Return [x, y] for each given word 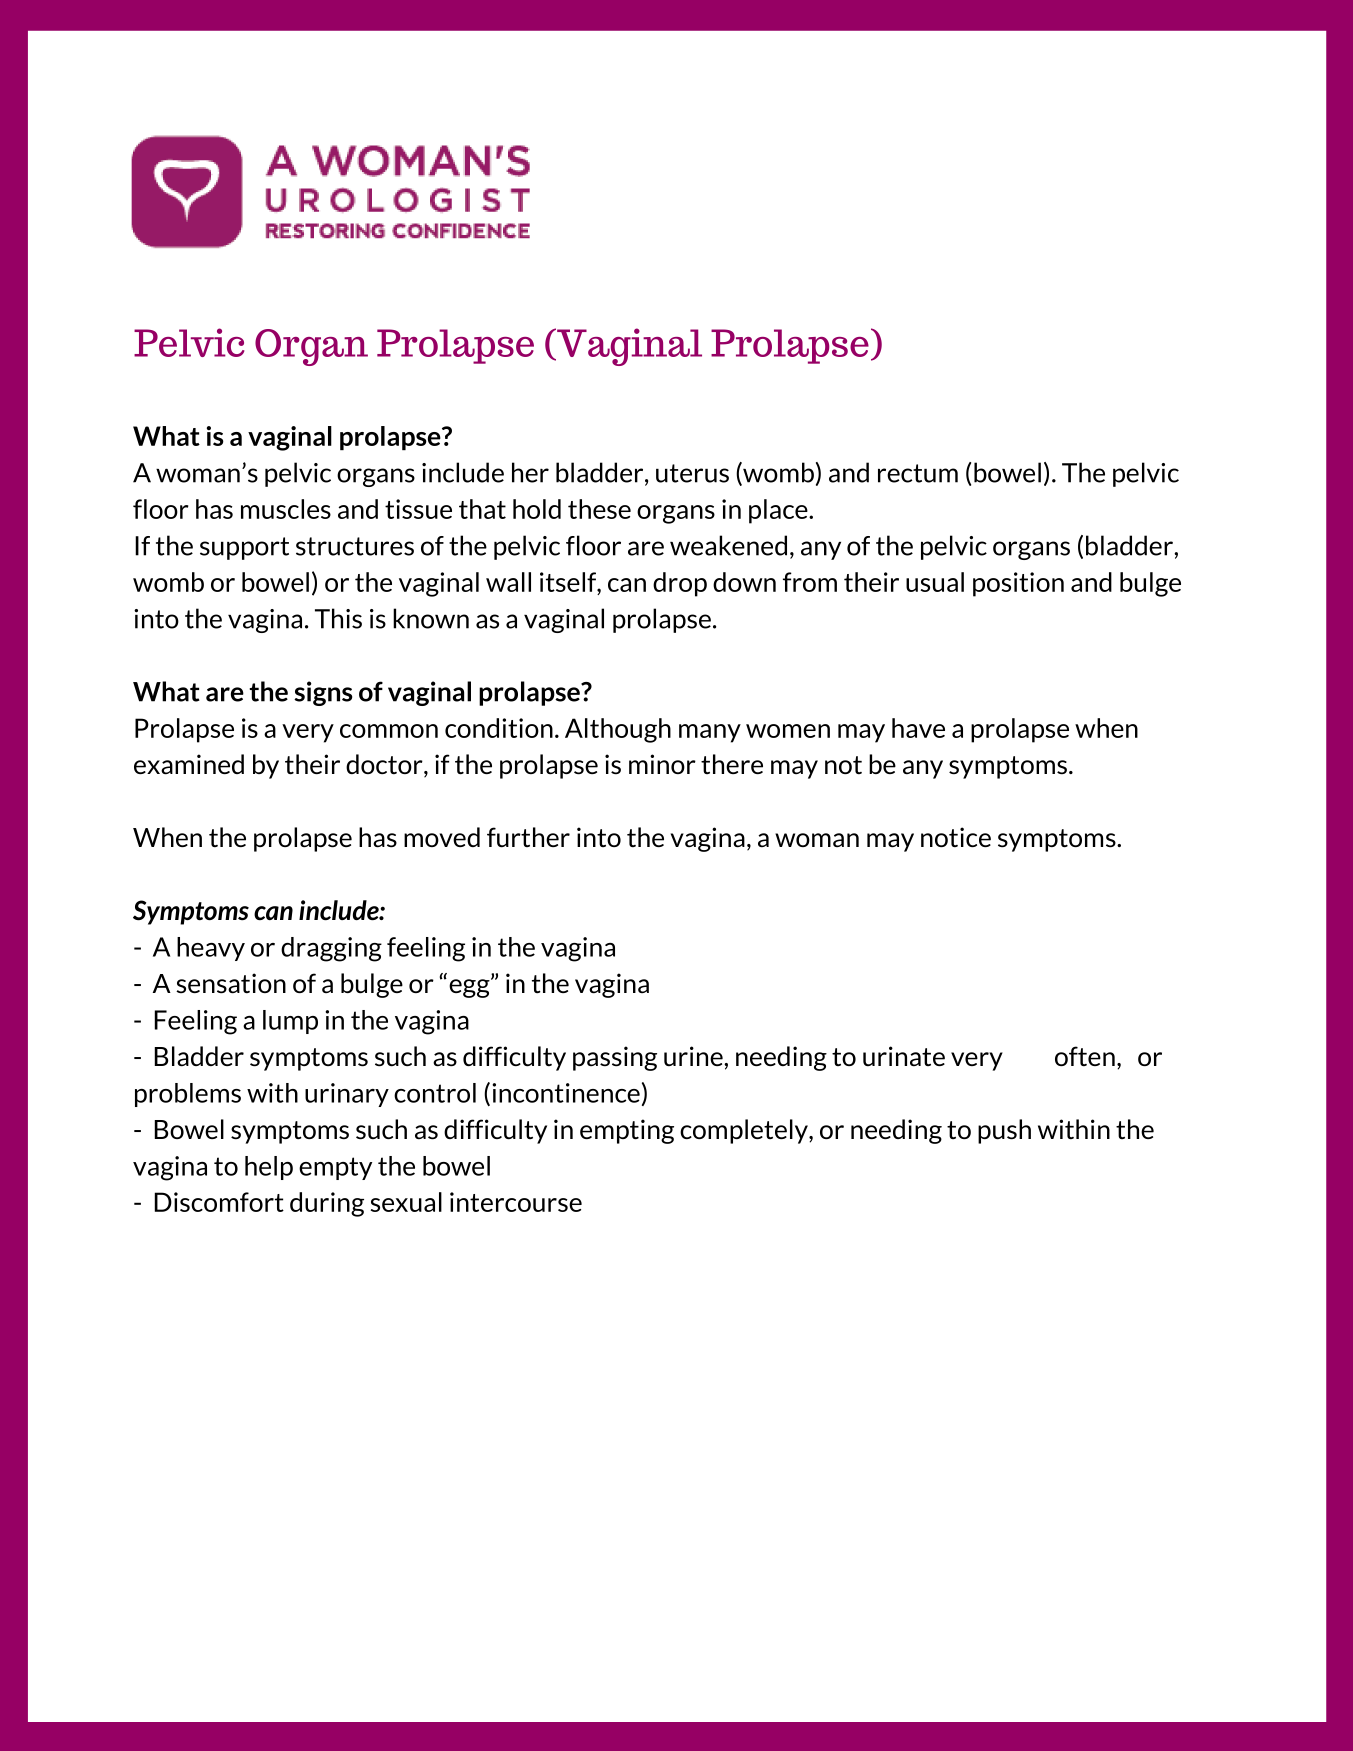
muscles [286, 509]
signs [323, 693]
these [599, 509]
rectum [918, 473]
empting [627, 1131]
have [918, 728]
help [269, 1168]
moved [442, 837]
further [528, 837]
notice [956, 837]
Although [618, 730]
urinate [904, 1056]
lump [290, 1022]
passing [615, 1058]
